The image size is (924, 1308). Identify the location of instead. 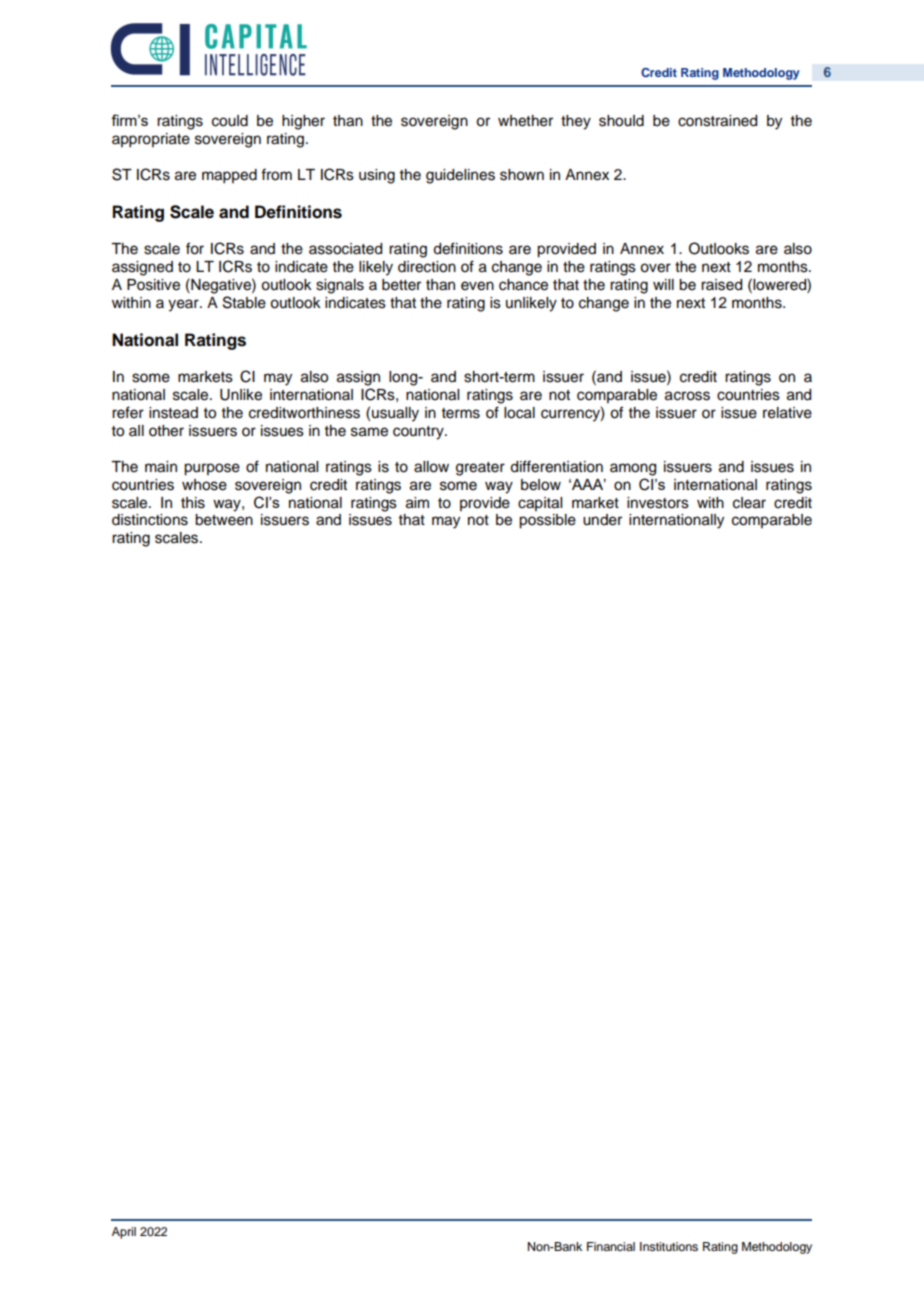
(173, 413).
